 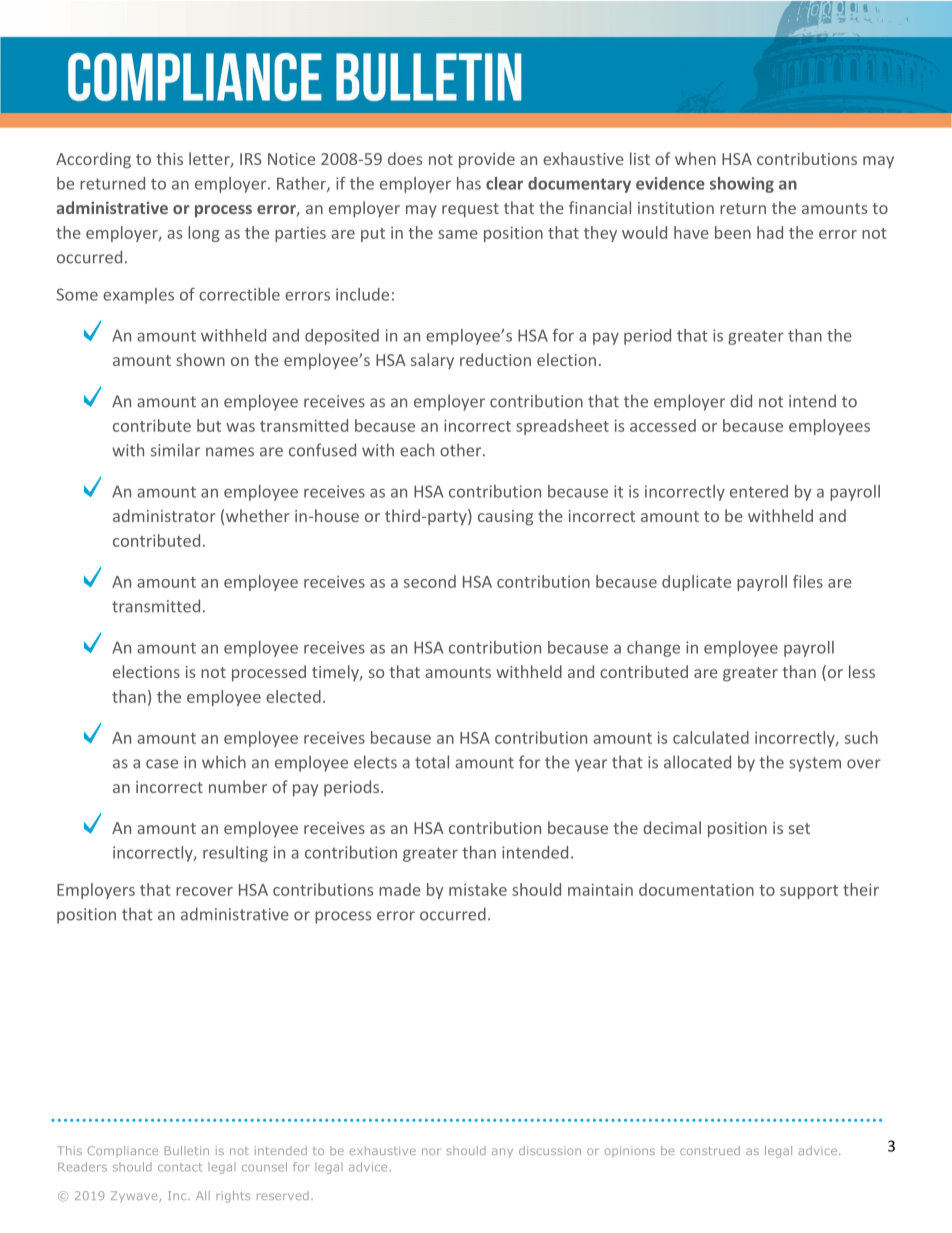 I want to click on showing, so click(x=742, y=185).
